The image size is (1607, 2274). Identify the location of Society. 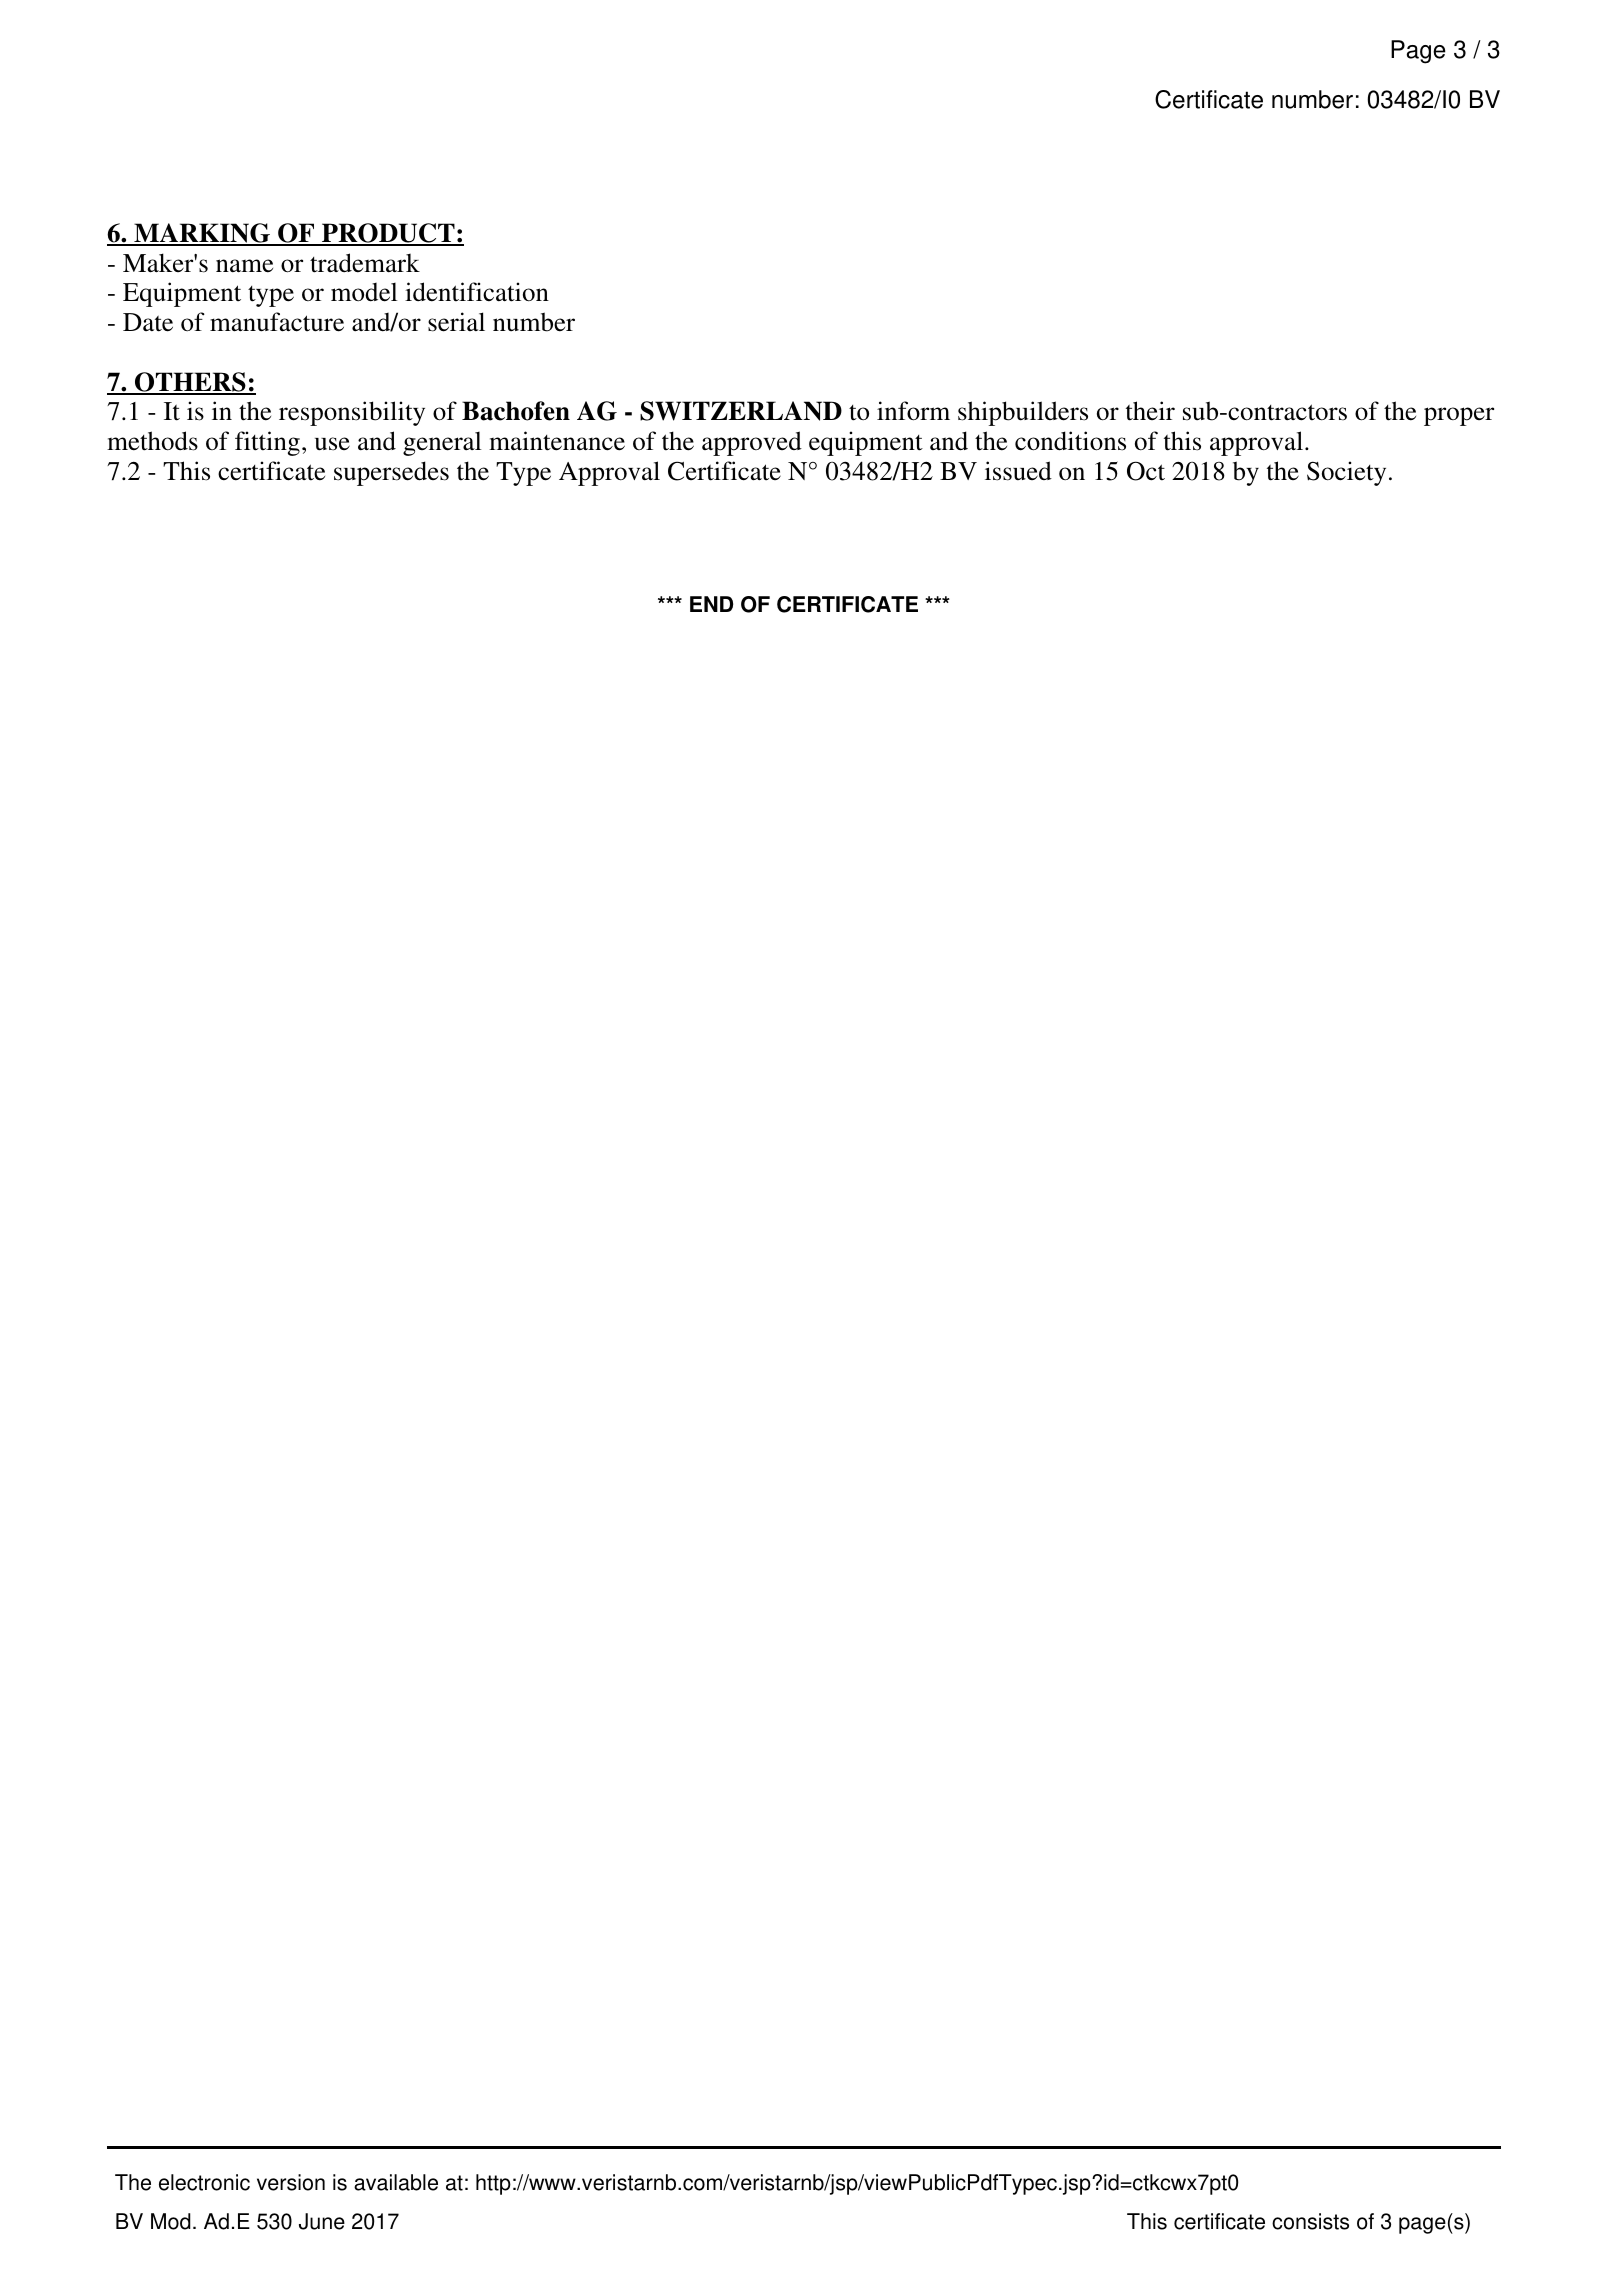
(1346, 473).
